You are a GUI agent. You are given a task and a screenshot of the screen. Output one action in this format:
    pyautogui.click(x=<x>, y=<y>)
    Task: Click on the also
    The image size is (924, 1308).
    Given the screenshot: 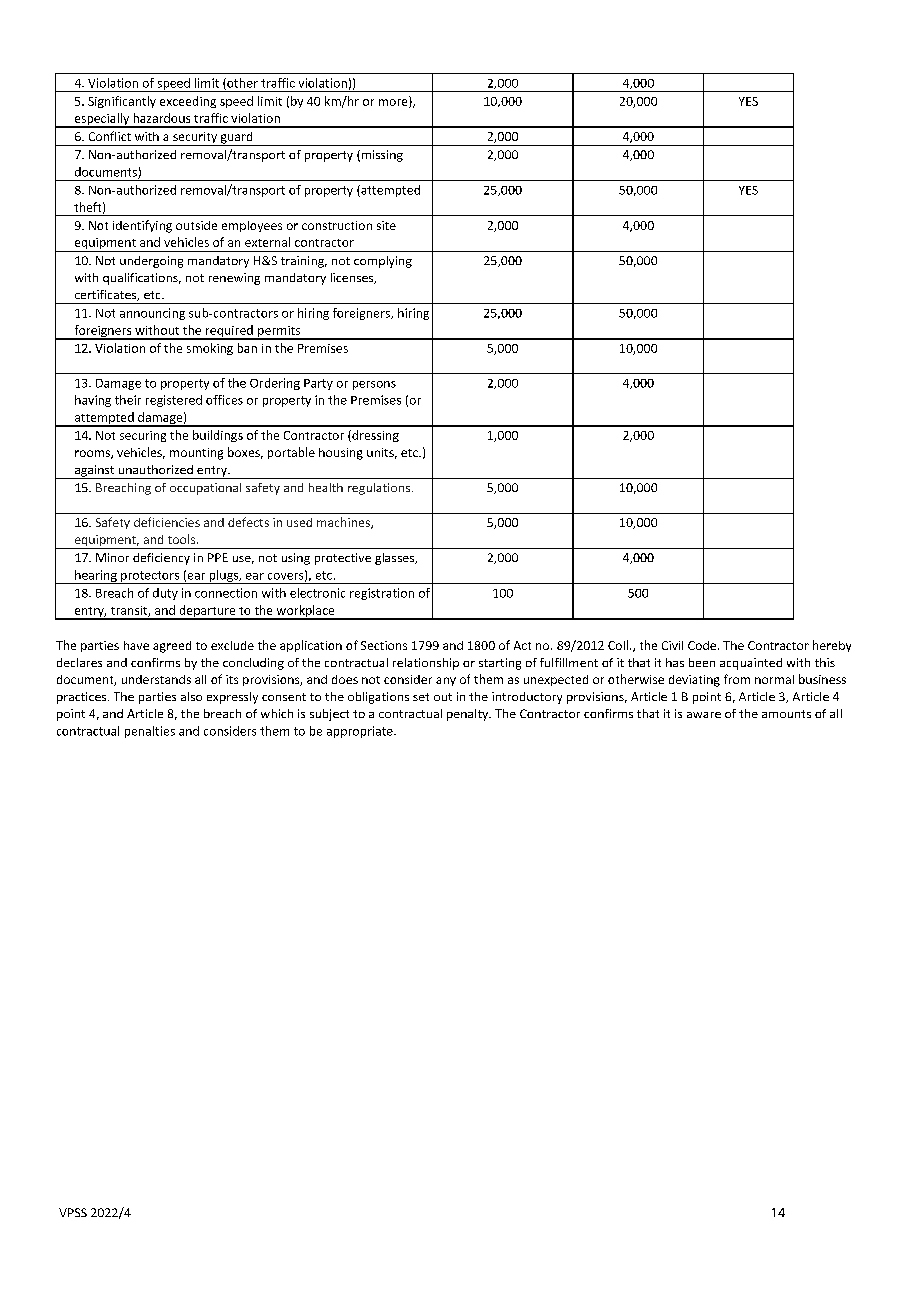 What is the action you would take?
    pyautogui.click(x=191, y=696)
